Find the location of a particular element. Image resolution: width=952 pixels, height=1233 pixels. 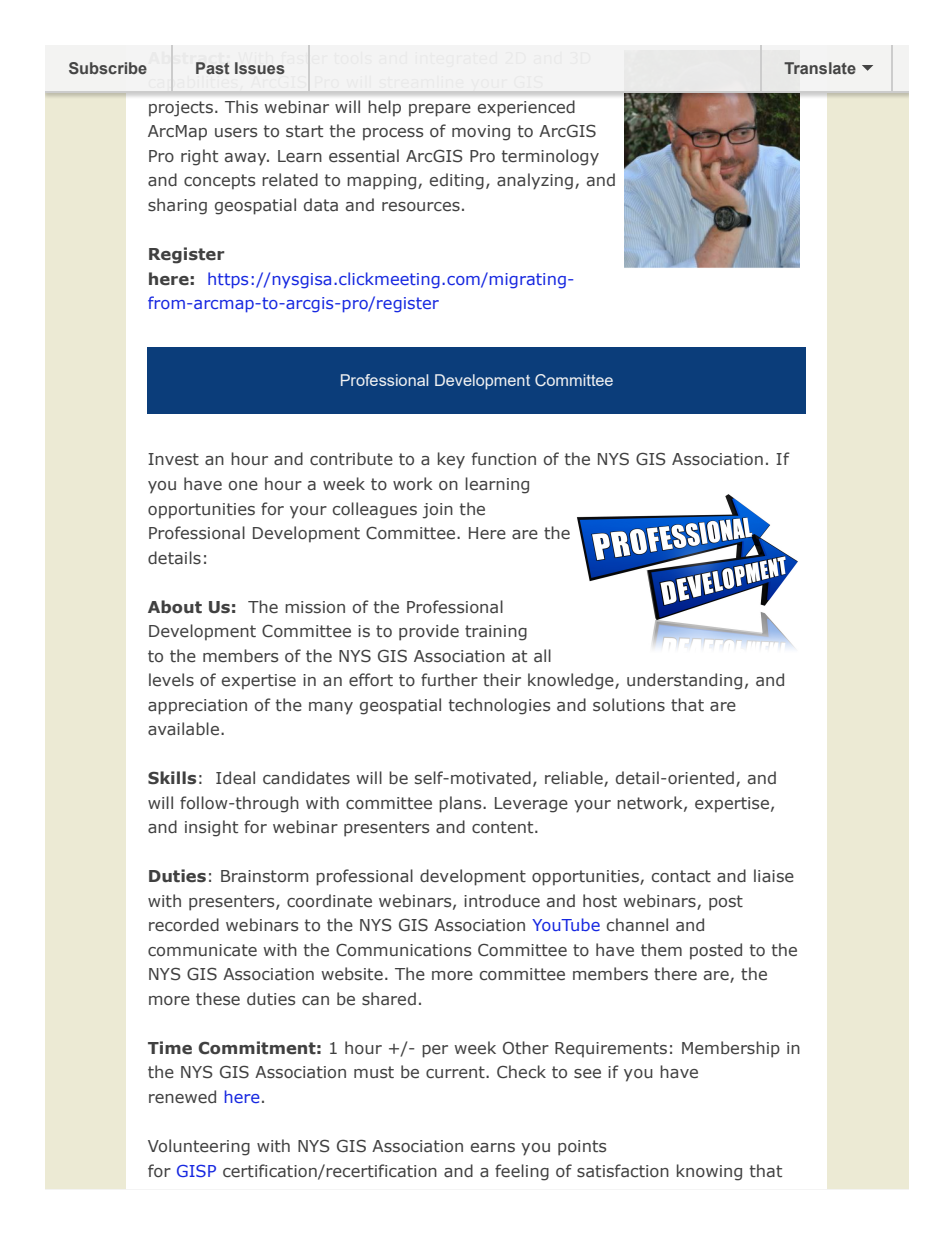

technologies is located at coordinates (499, 706).
